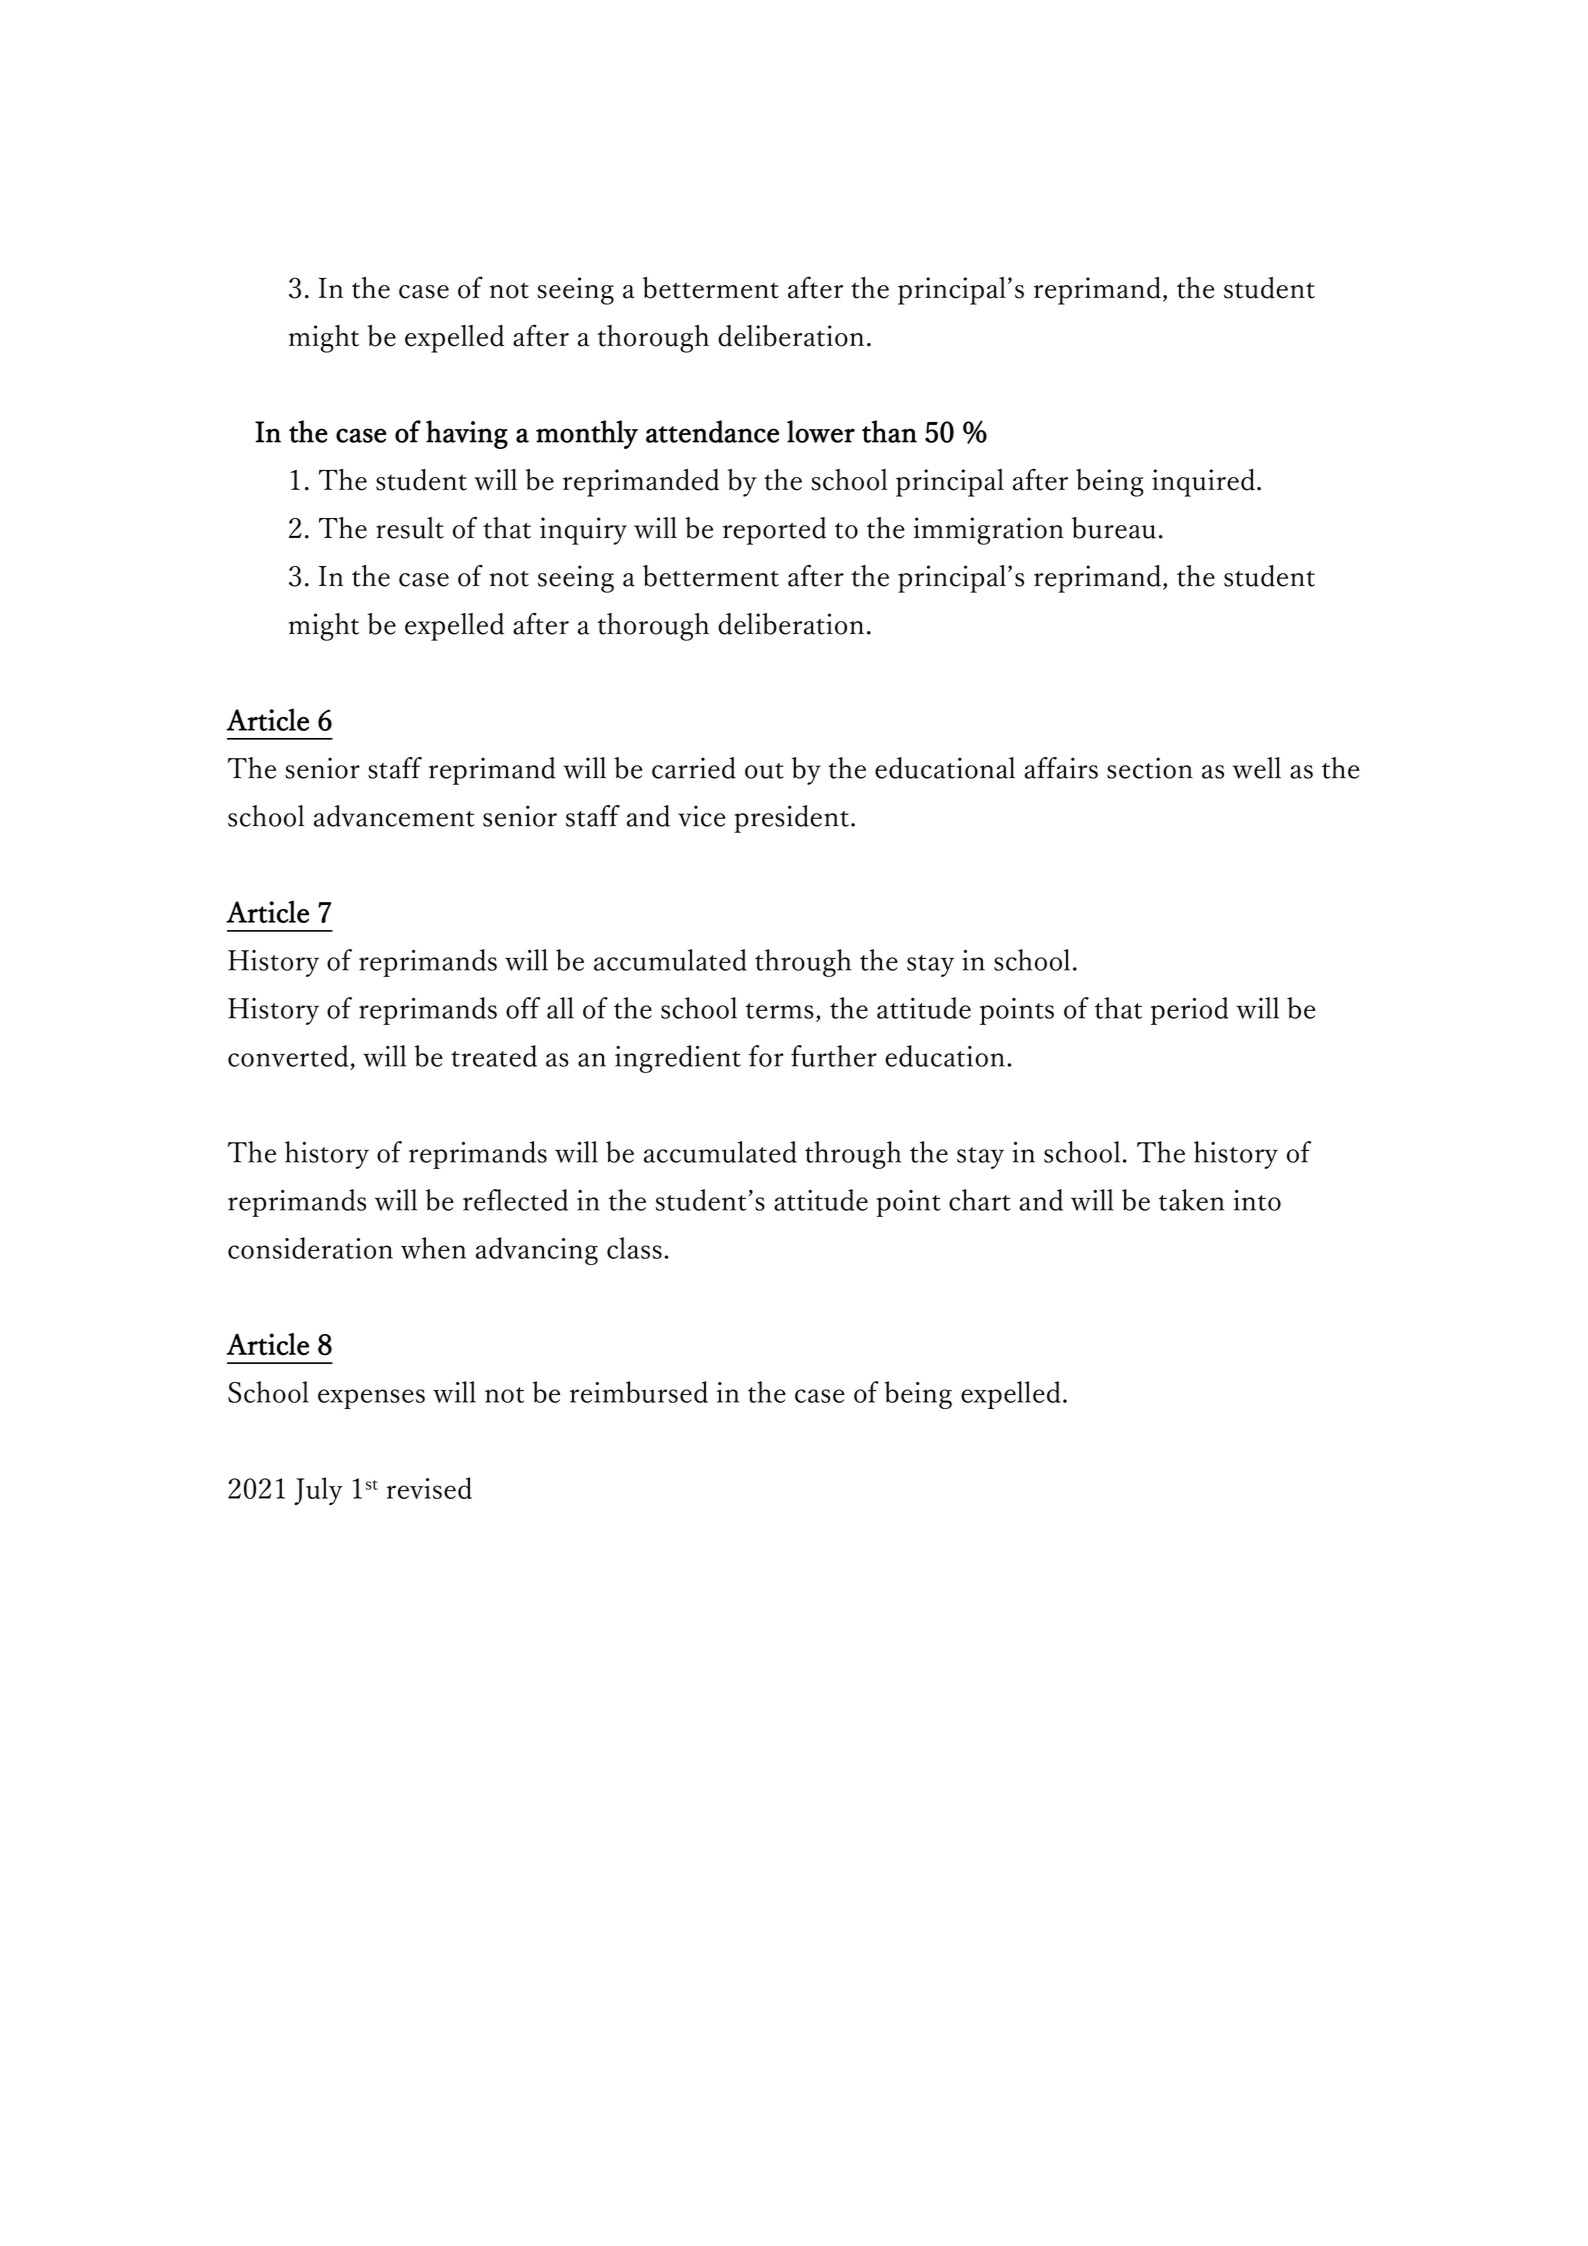 The width and height of the screenshot is (1588, 2246). I want to click on taken, so click(1192, 1200).
